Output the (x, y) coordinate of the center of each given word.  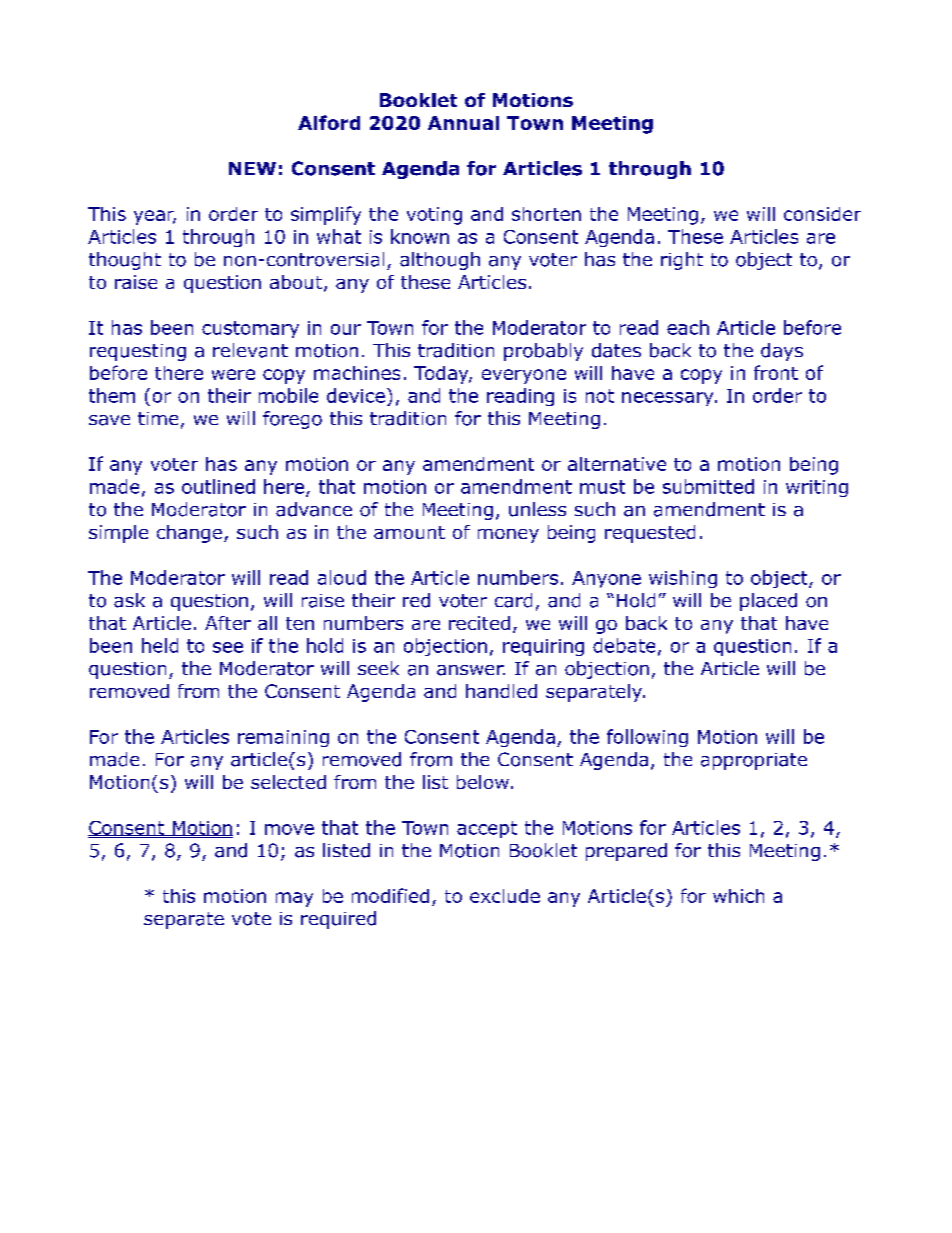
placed (768, 602)
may (294, 899)
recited (479, 623)
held (160, 645)
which (738, 896)
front (776, 372)
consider (822, 214)
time (158, 418)
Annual (463, 123)
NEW (252, 168)
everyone (524, 376)
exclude (505, 896)
